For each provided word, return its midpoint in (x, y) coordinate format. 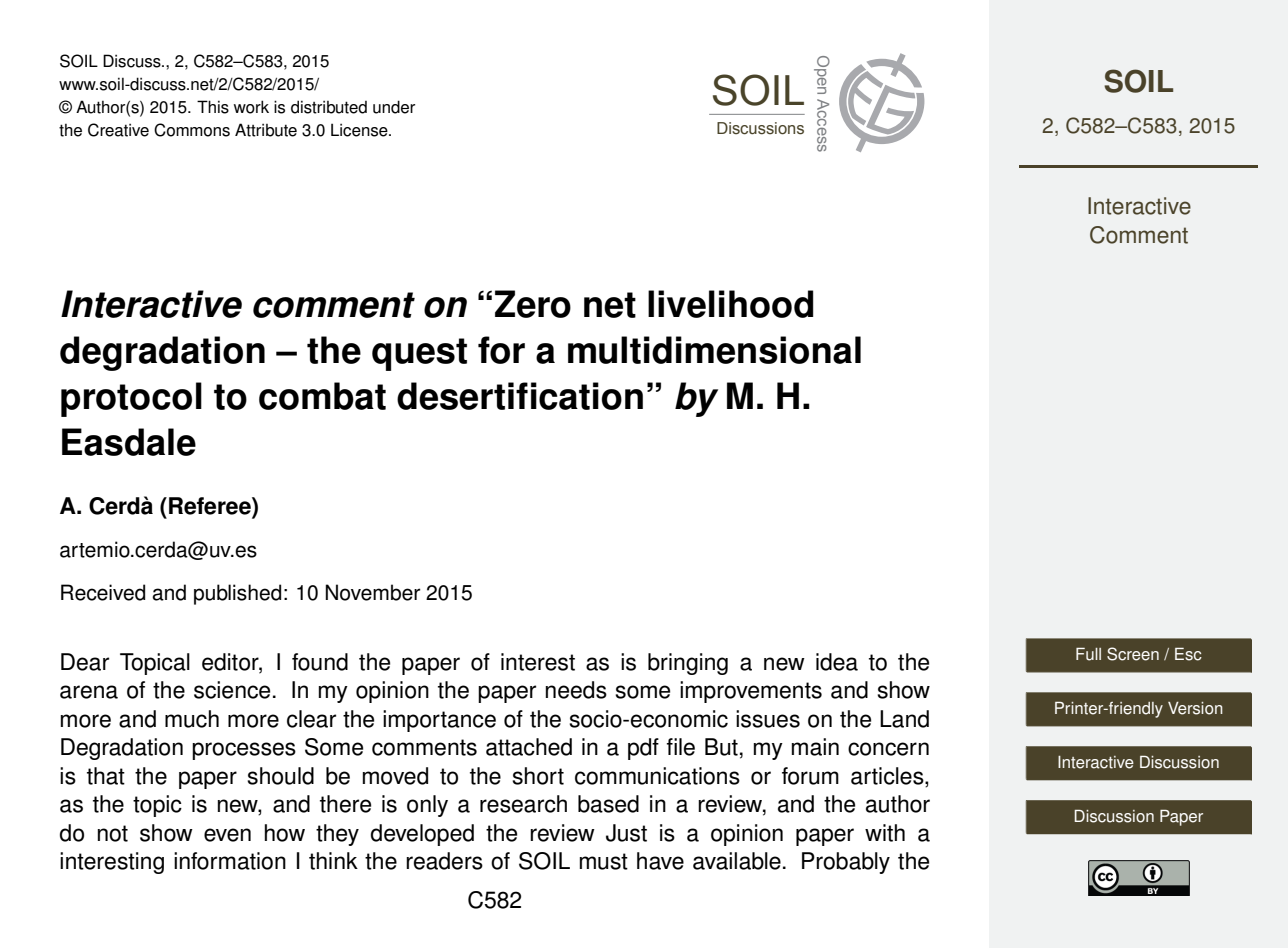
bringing (688, 664)
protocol (131, 399)
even (227, 835)
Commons (192, 130)
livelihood (730, 304)
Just (626, 833)
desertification (520, 396)
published (237, 594)
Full (1088, 654)
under (394, 107)
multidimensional (714, 350)
